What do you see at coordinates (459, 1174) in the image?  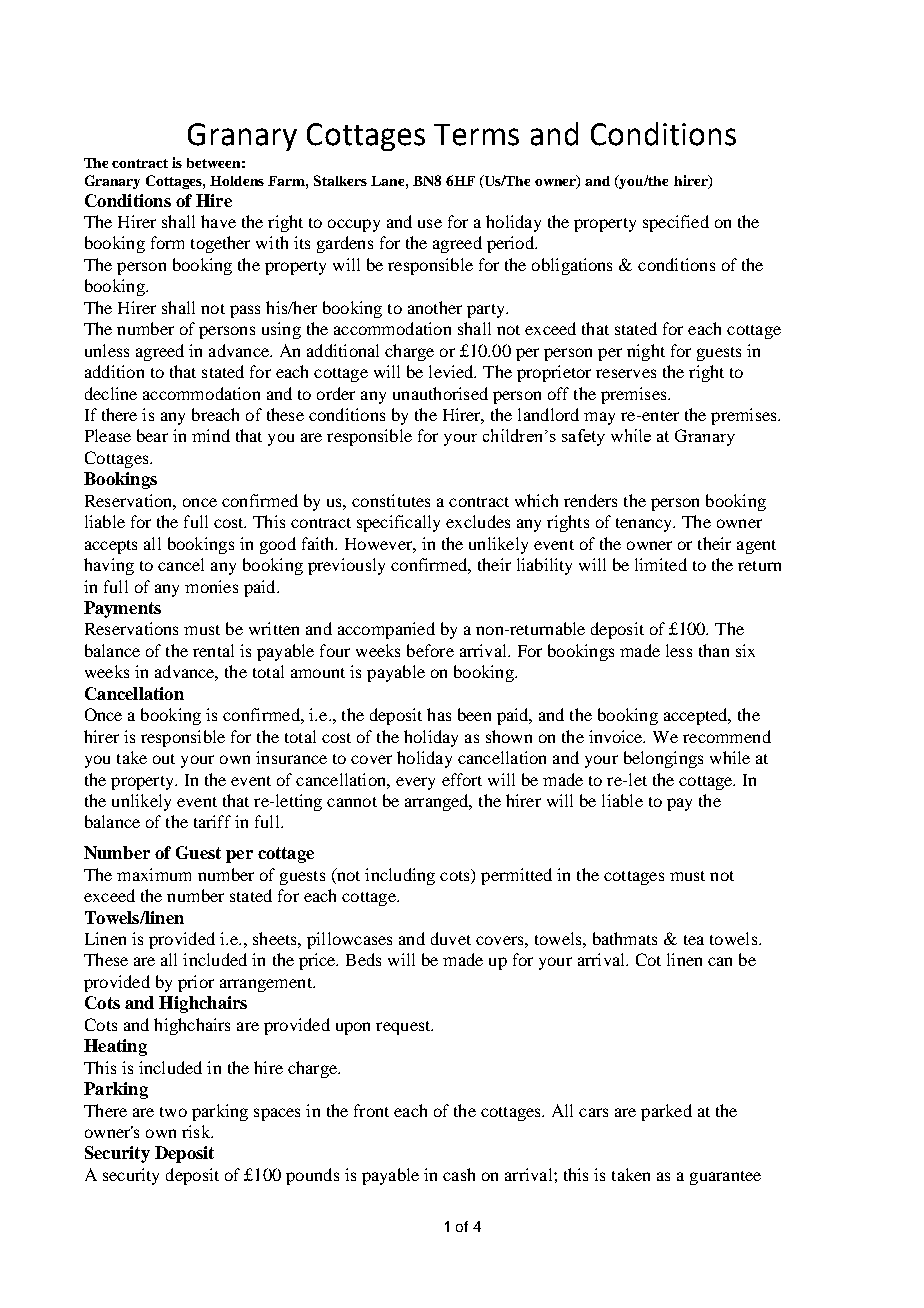 I see `cash` at bounding box center [459, 1174].
